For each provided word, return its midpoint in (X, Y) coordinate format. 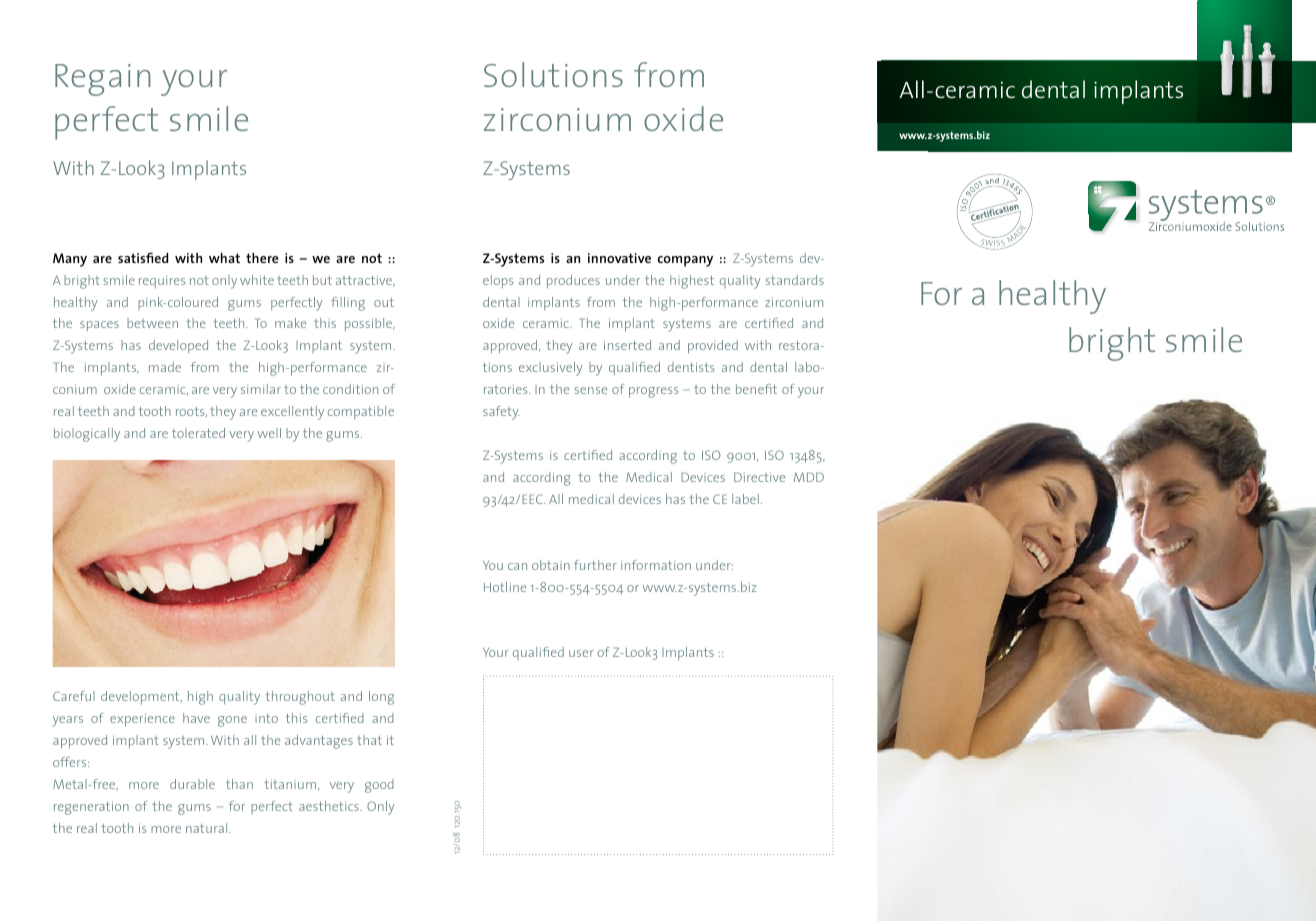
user (581, 653)
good (379, 786)
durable (192, 784)
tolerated (198, 433)
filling (348, 304)
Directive (759, 477)
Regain (102, 80)
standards (795, 280)
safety (501, 413)
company (685, 261)
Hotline (505, 587)
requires (162, 282)
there (262, 258)
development (141, 697)
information (656, 565)
